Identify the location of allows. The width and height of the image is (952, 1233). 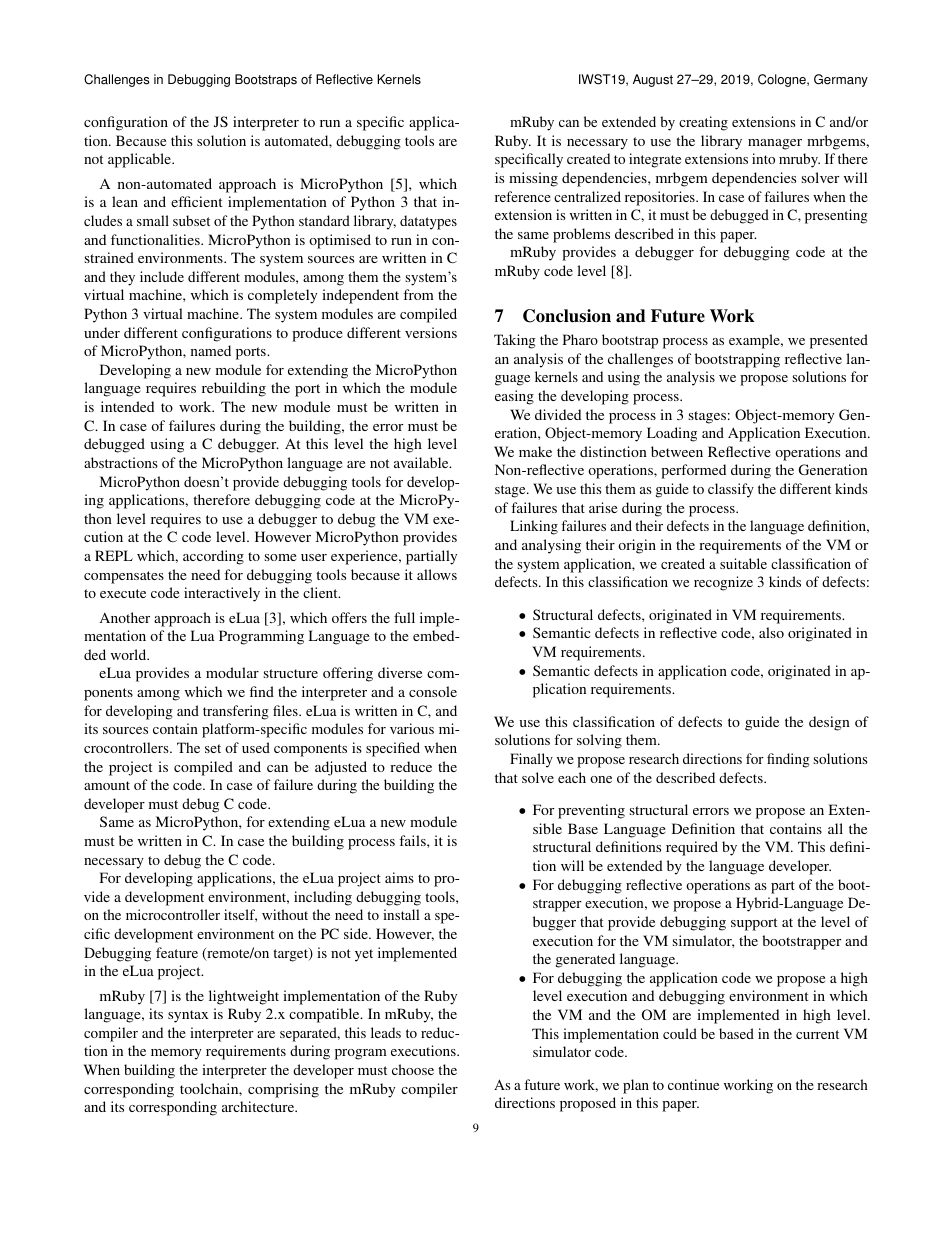
(437, 574).
